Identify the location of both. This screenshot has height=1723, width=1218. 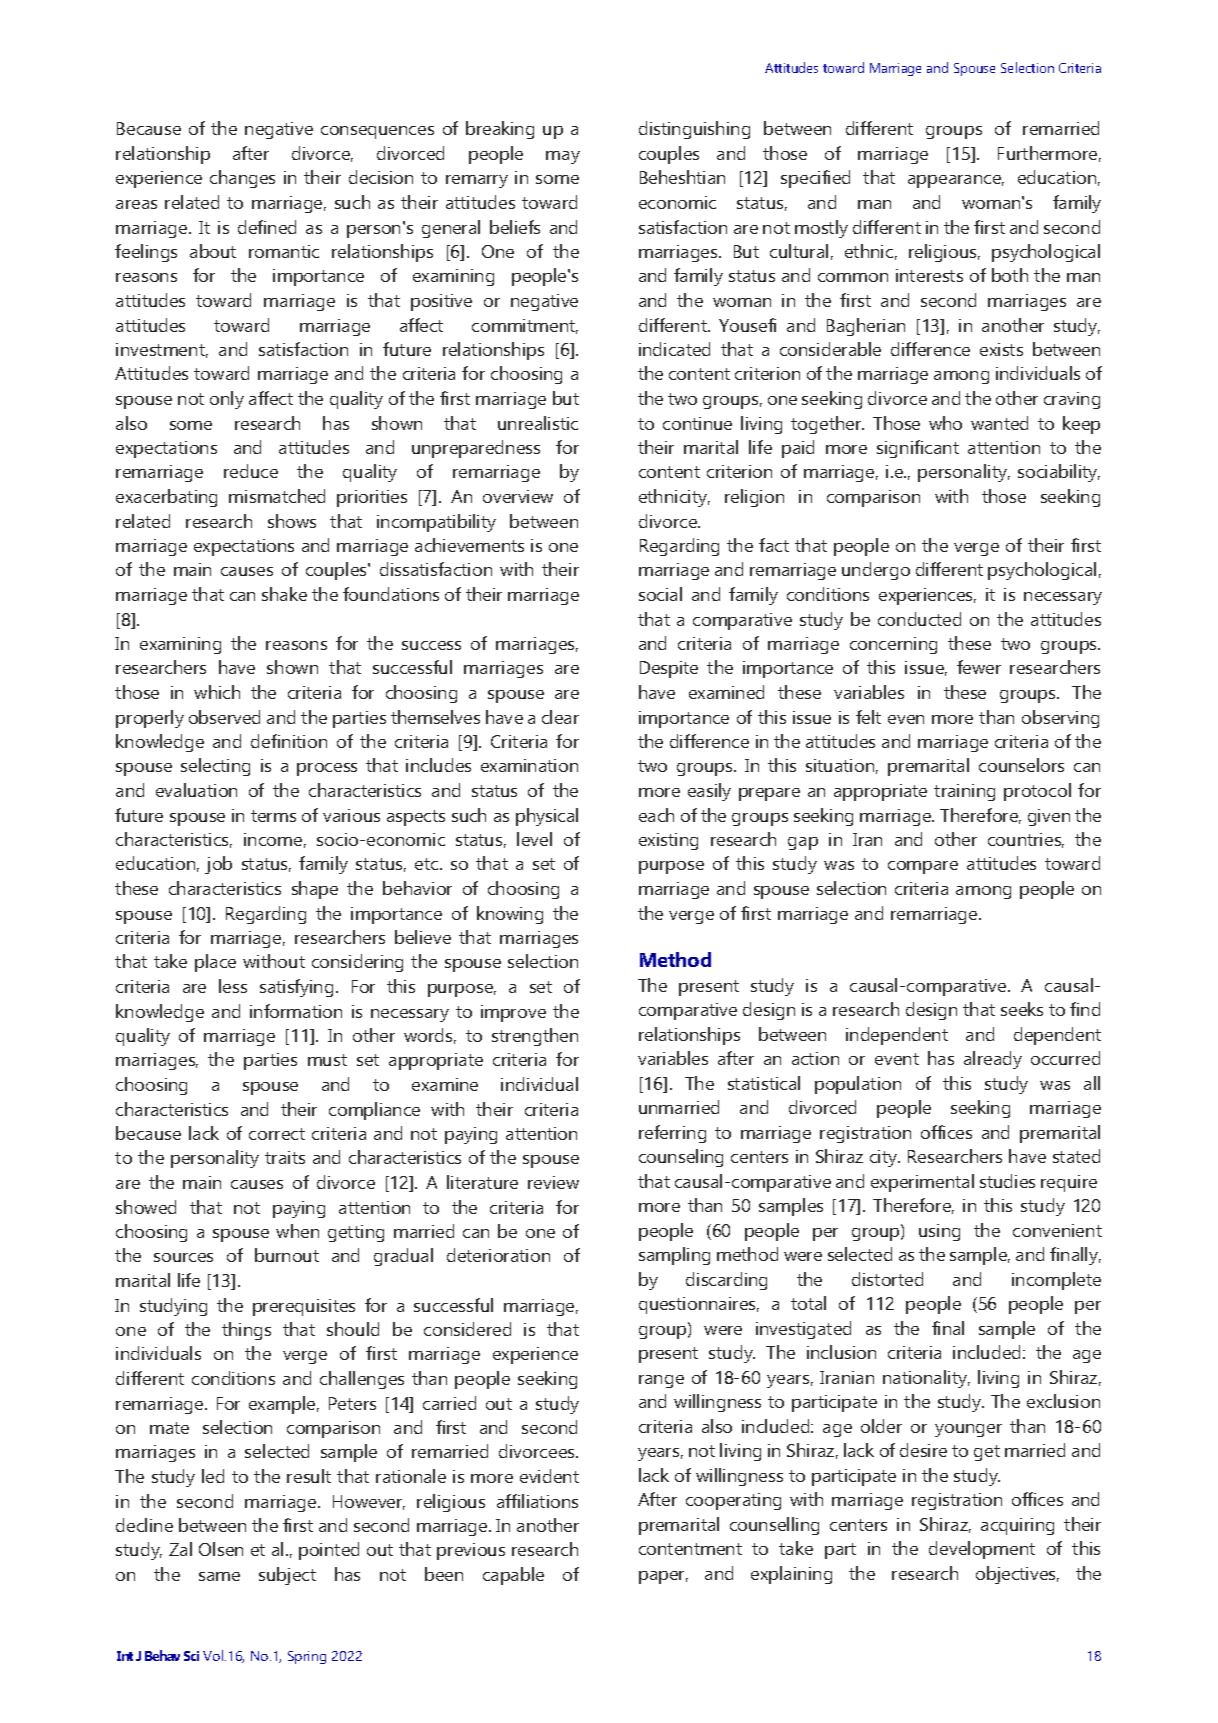
(1010, 275).
